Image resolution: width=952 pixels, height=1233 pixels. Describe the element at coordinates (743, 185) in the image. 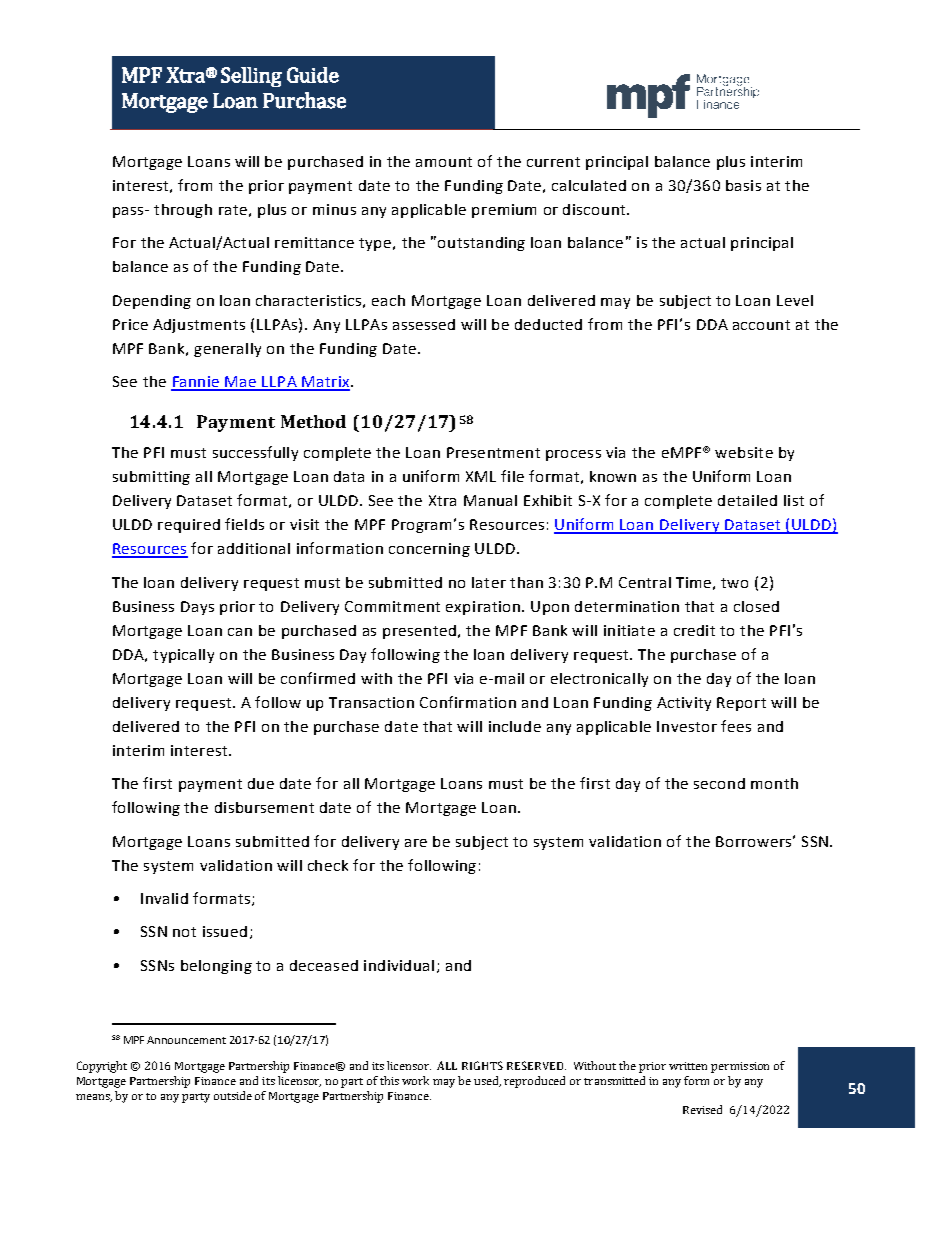

I see `basis` at that location.
